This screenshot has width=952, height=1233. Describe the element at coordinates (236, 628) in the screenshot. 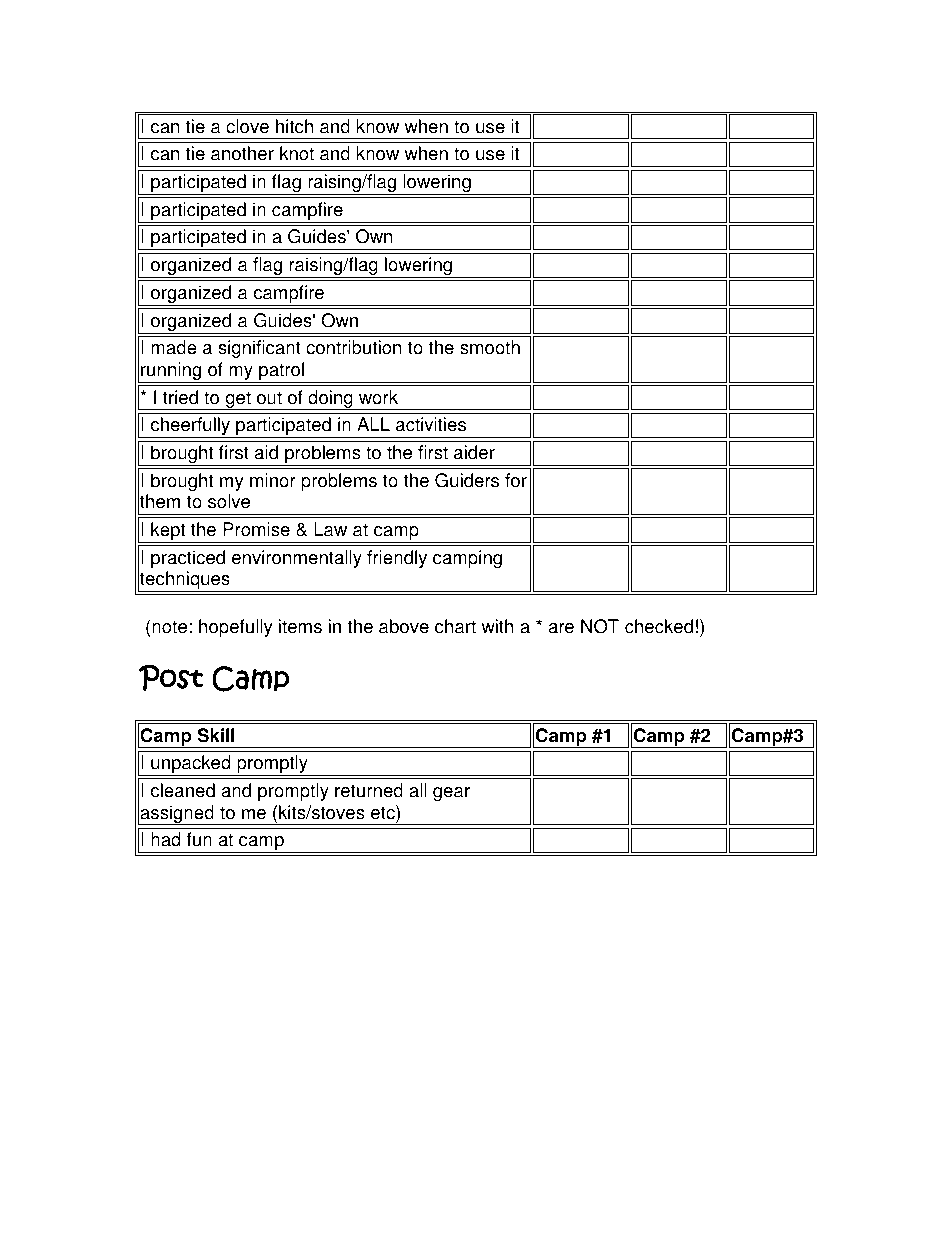

I see `hopefully` at that location.
